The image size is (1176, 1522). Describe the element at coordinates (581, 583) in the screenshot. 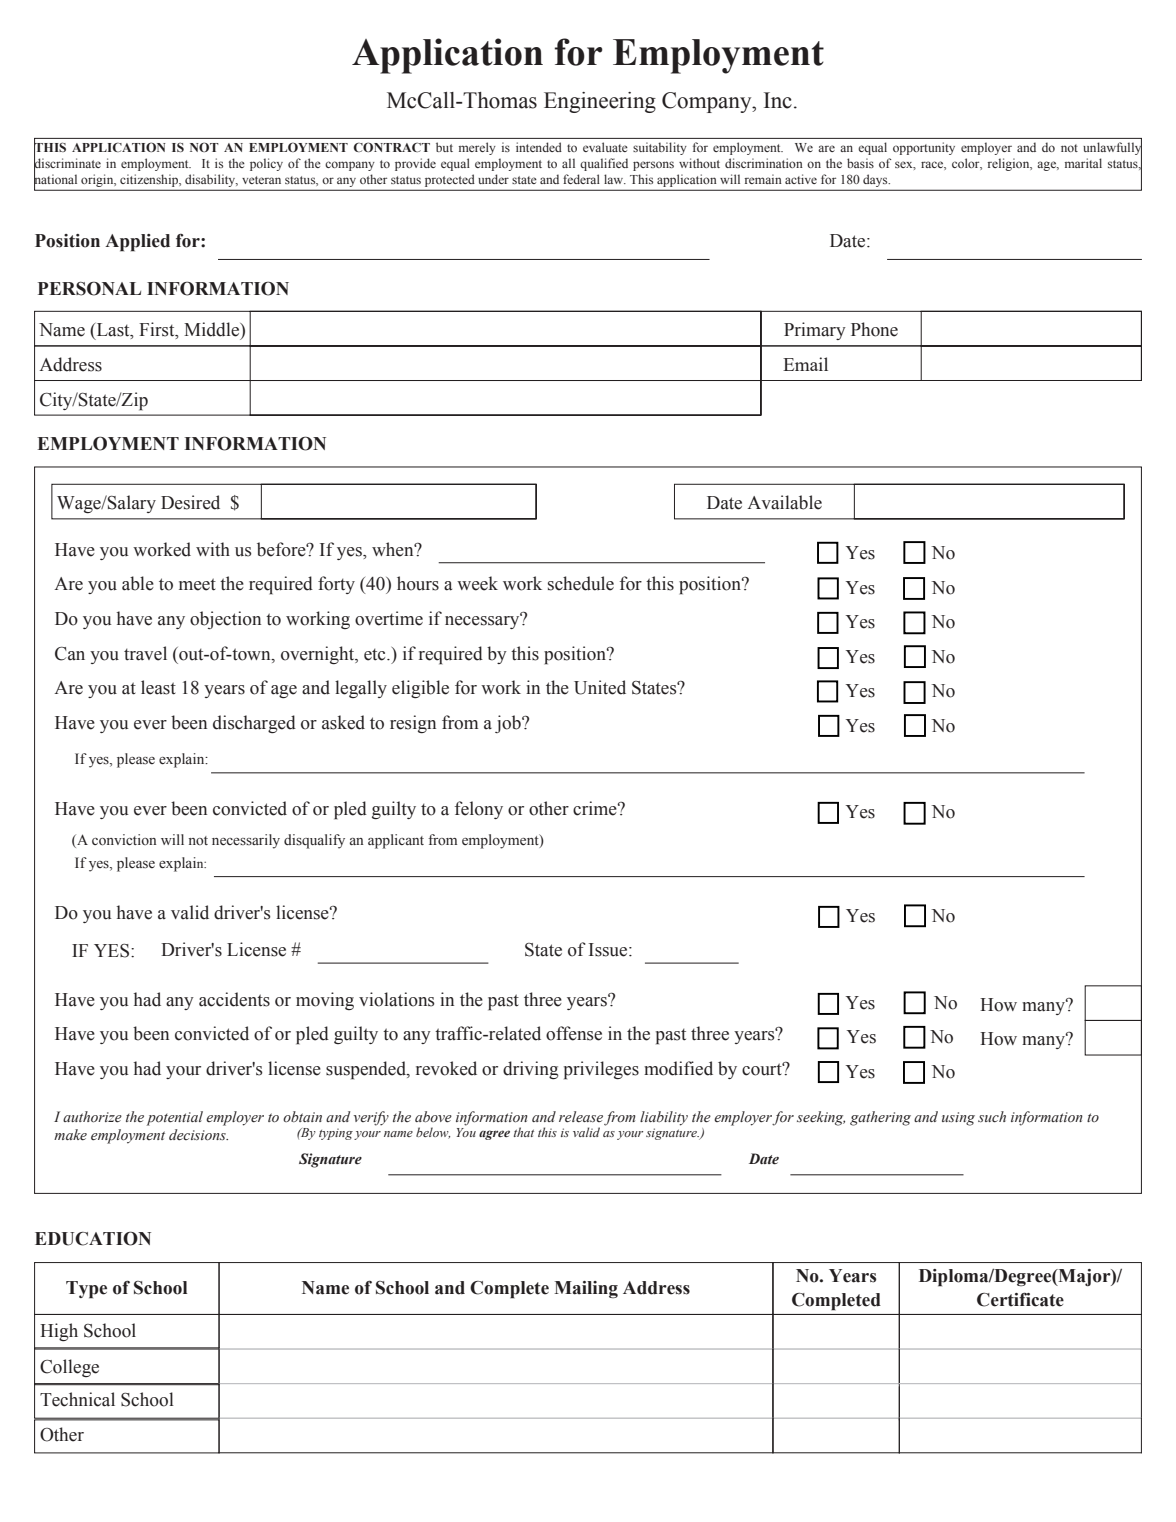

I see `schedule` at that location.
